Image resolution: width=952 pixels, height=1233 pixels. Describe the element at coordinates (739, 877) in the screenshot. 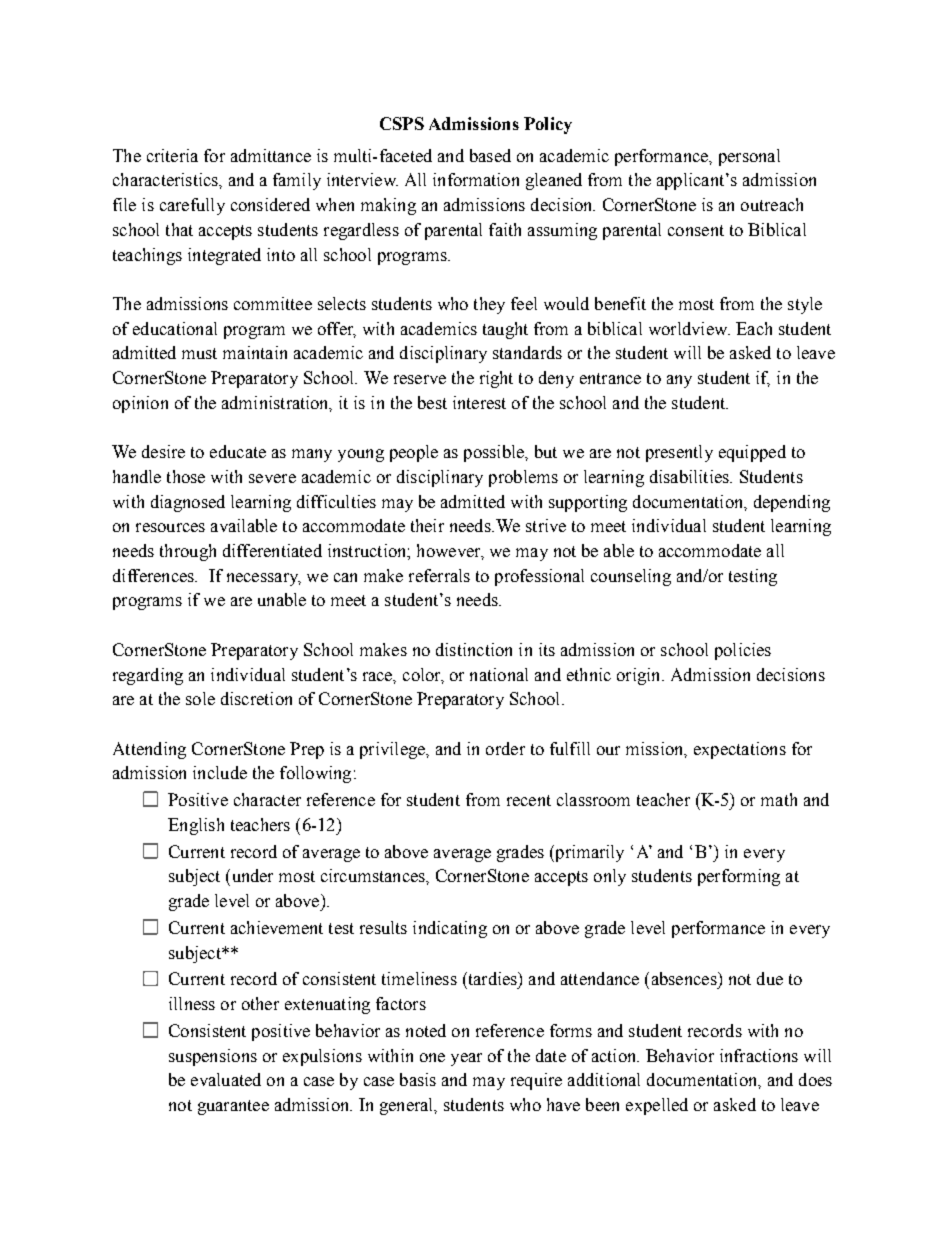

I see `performing` at that location.
